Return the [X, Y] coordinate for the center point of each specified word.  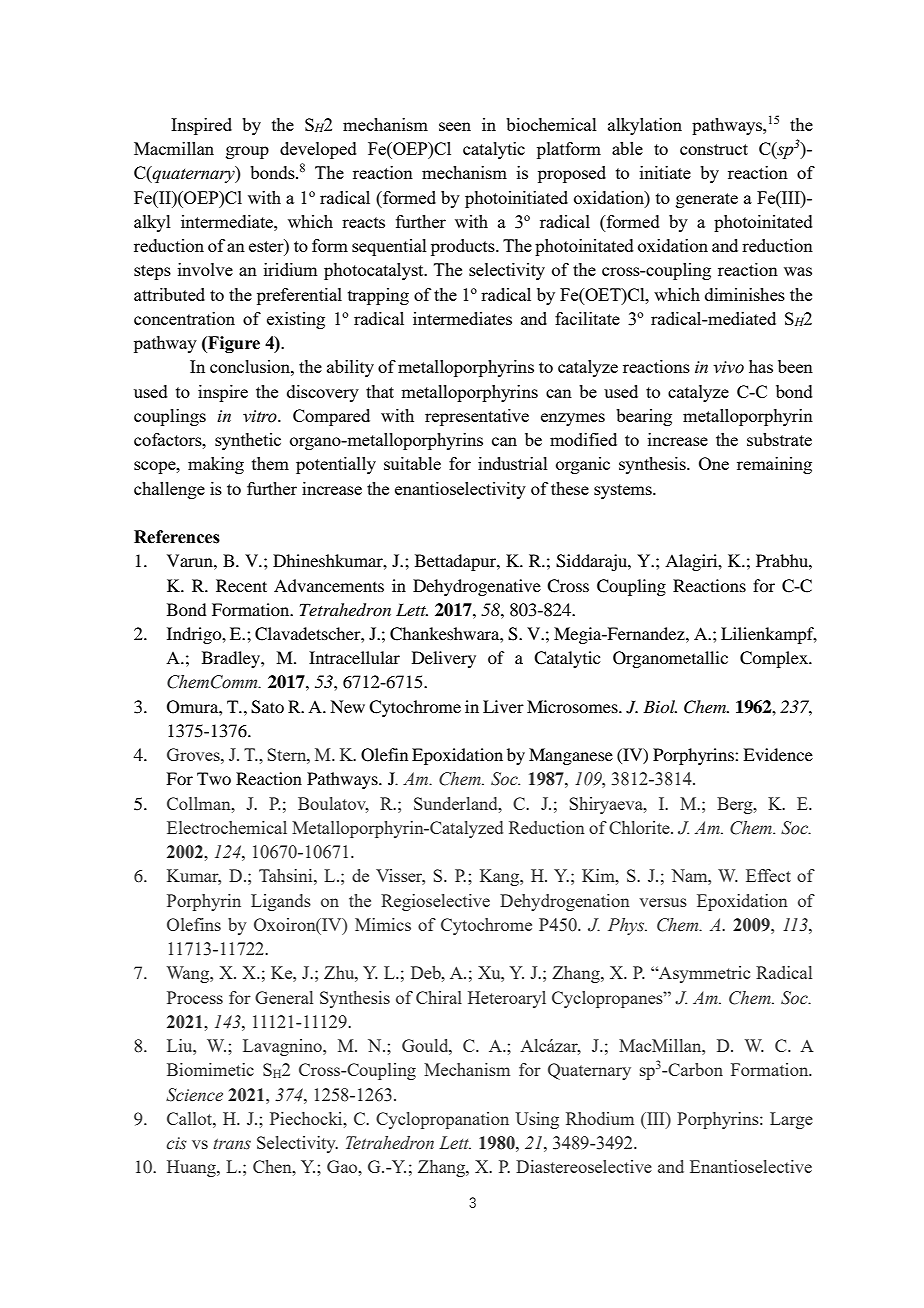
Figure [233, 344]
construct [714, 149]
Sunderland [457, 803]
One [714, 463]
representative [477, 417]
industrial [513, 463]
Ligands [281, 902]
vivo [728, 367]
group [247, 152]
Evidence [778, 754]
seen [455, 126]
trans [232, 1144]
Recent [241, 585]
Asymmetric [703, 974]
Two [214, 778]
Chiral [439, 997]
